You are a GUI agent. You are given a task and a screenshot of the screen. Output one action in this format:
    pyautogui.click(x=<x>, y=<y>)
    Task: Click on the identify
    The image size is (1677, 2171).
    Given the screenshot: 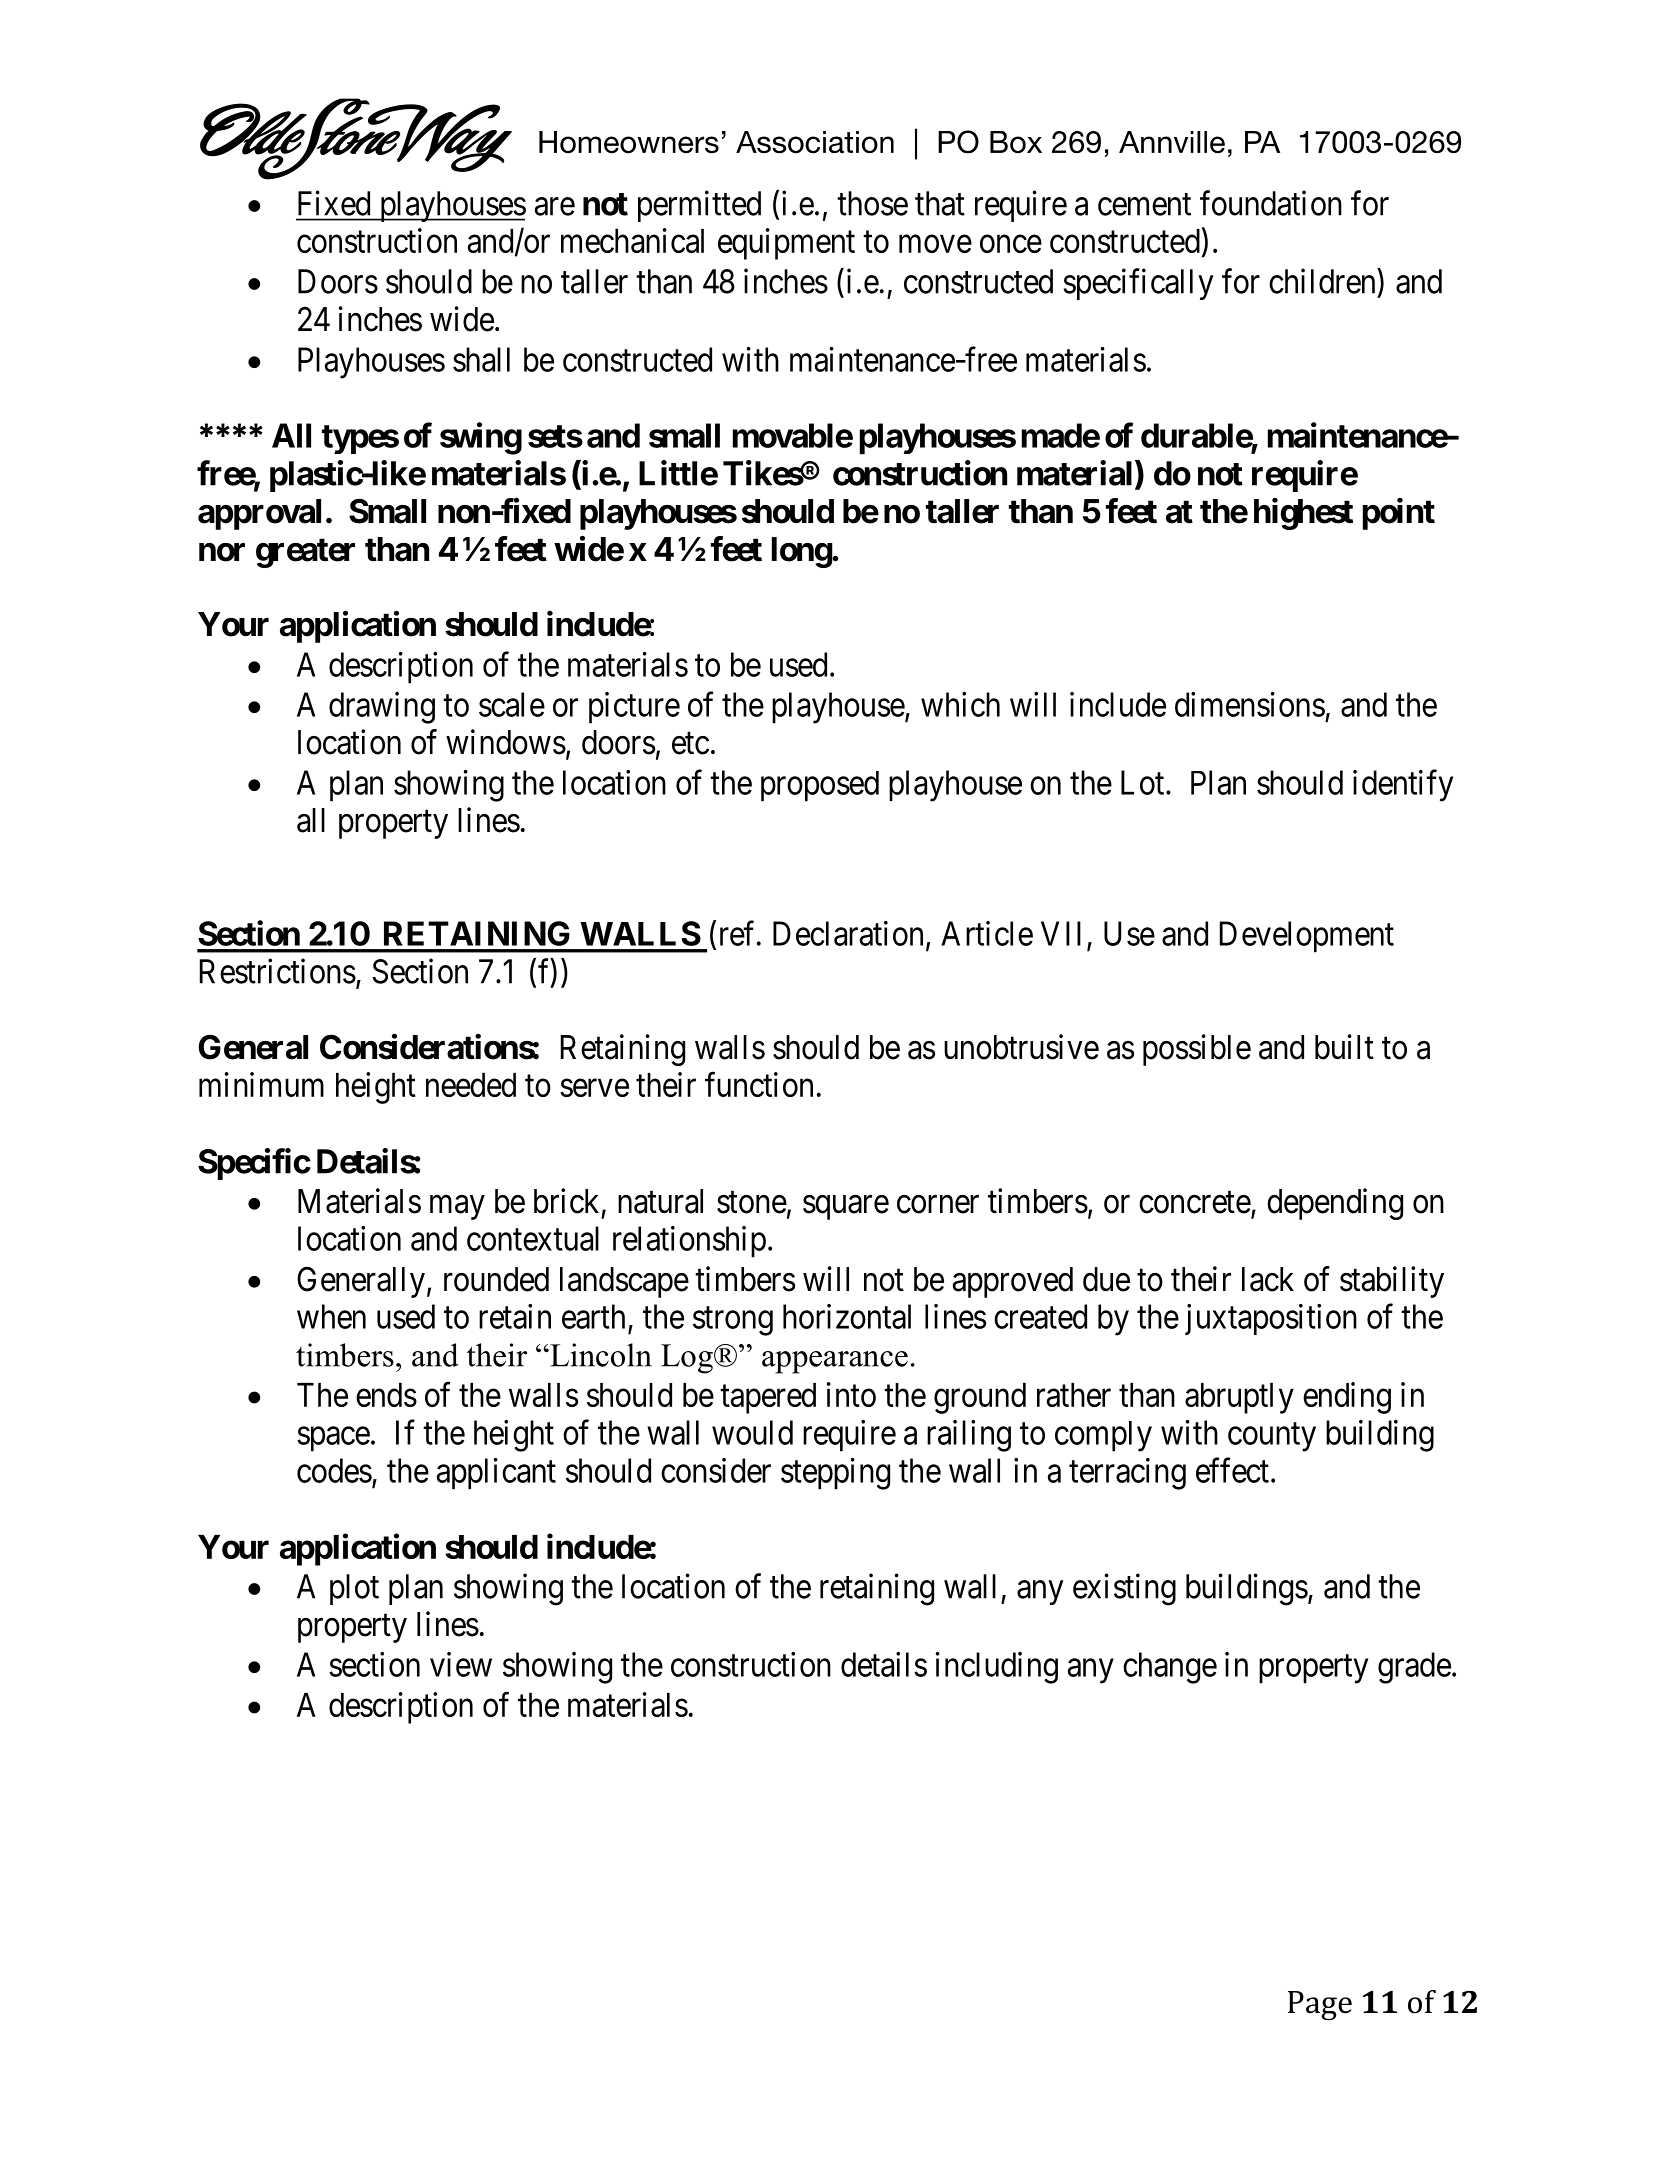 What is the action you would take?
    pyautogui.click(x=1403, y=786)
